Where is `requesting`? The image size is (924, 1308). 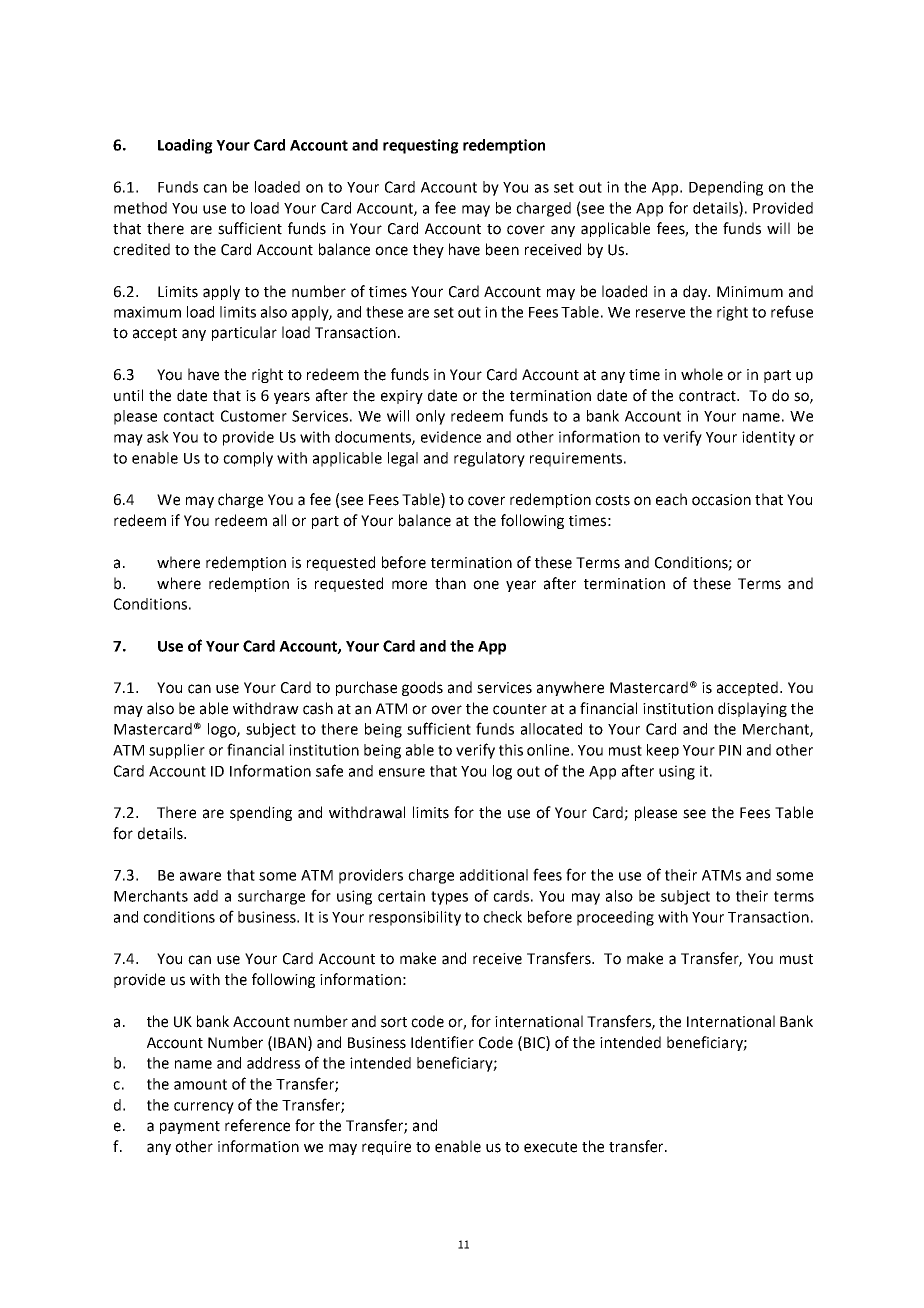 requesting is located at coordinates (421, 146).
